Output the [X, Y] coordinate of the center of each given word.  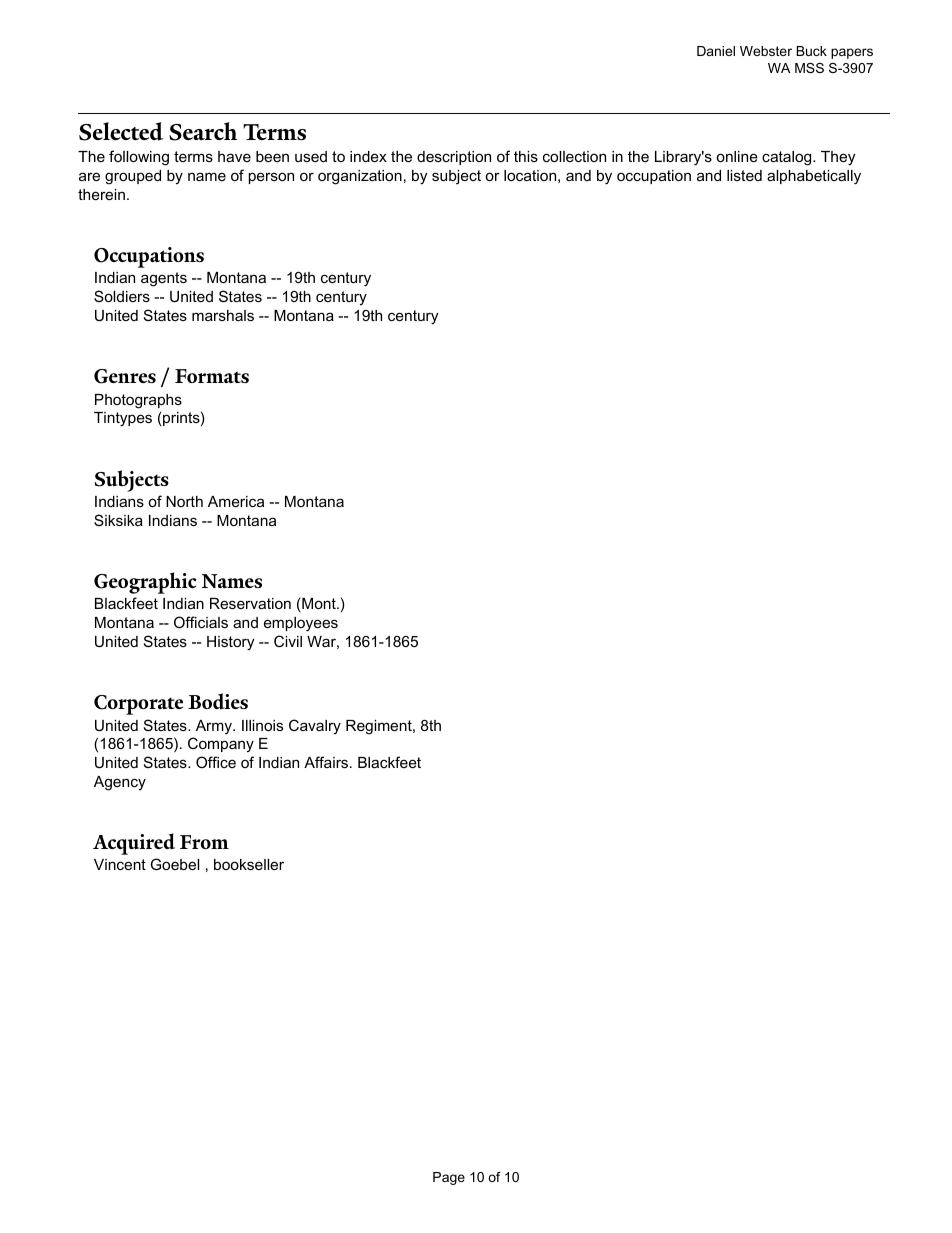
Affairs [327, 762]
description [454, 158]
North [184, 501]
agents [164, 279]
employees [301, 624]
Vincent [120, 864]
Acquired [134, 844]
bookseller [249, 864]
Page [449, 1178]
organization [360, 177]
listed [744, 175]
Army [215, 727]
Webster [766, 51]
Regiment [380, 727]
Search [203, 131]
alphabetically [814, 177]
